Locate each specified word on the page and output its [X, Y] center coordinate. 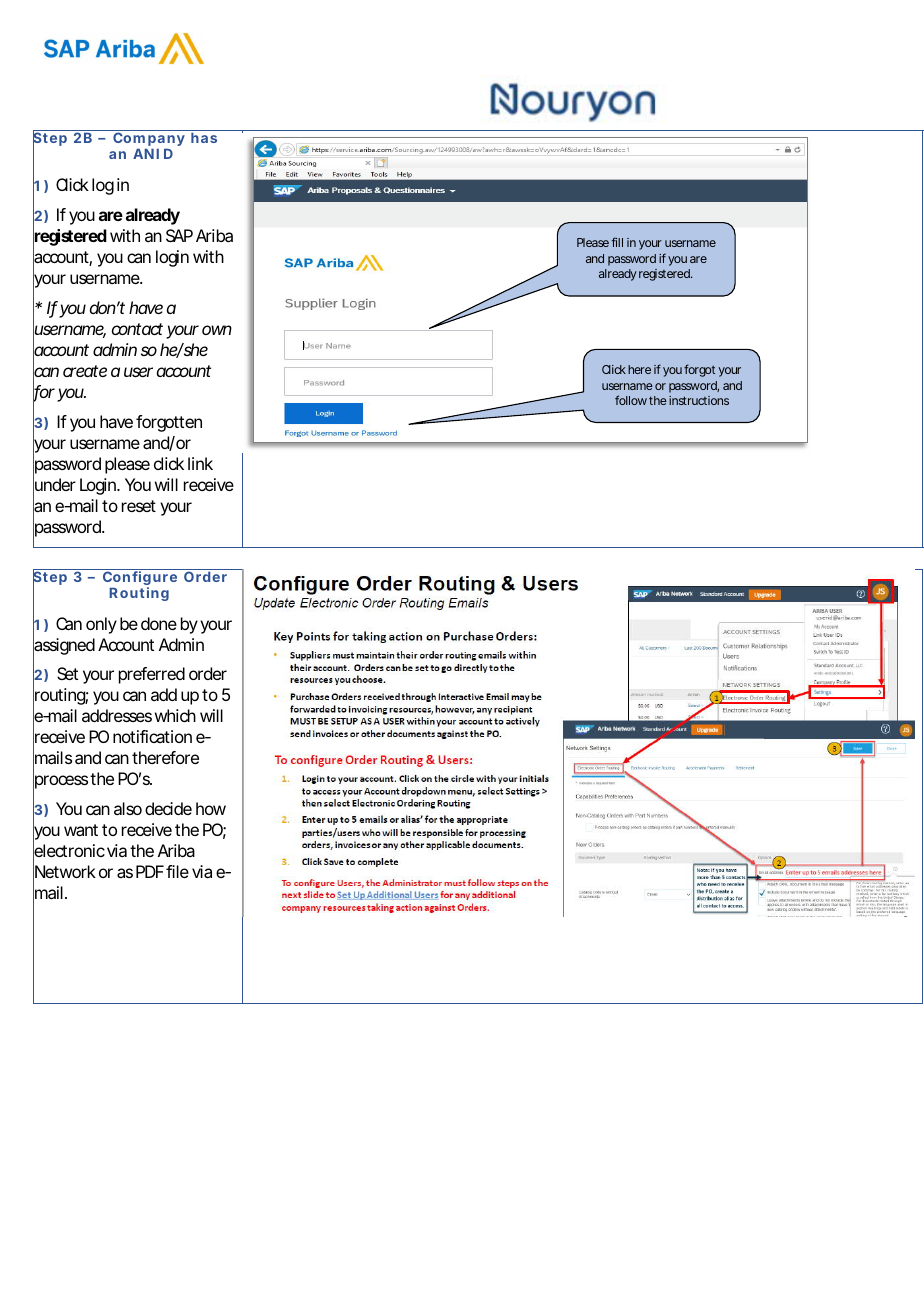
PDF [150, 871]
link [200, 463]
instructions [699, 400]
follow [631, 400]
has [204, 137]
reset [139, 506]
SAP [179, 235]
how [211, 808]
